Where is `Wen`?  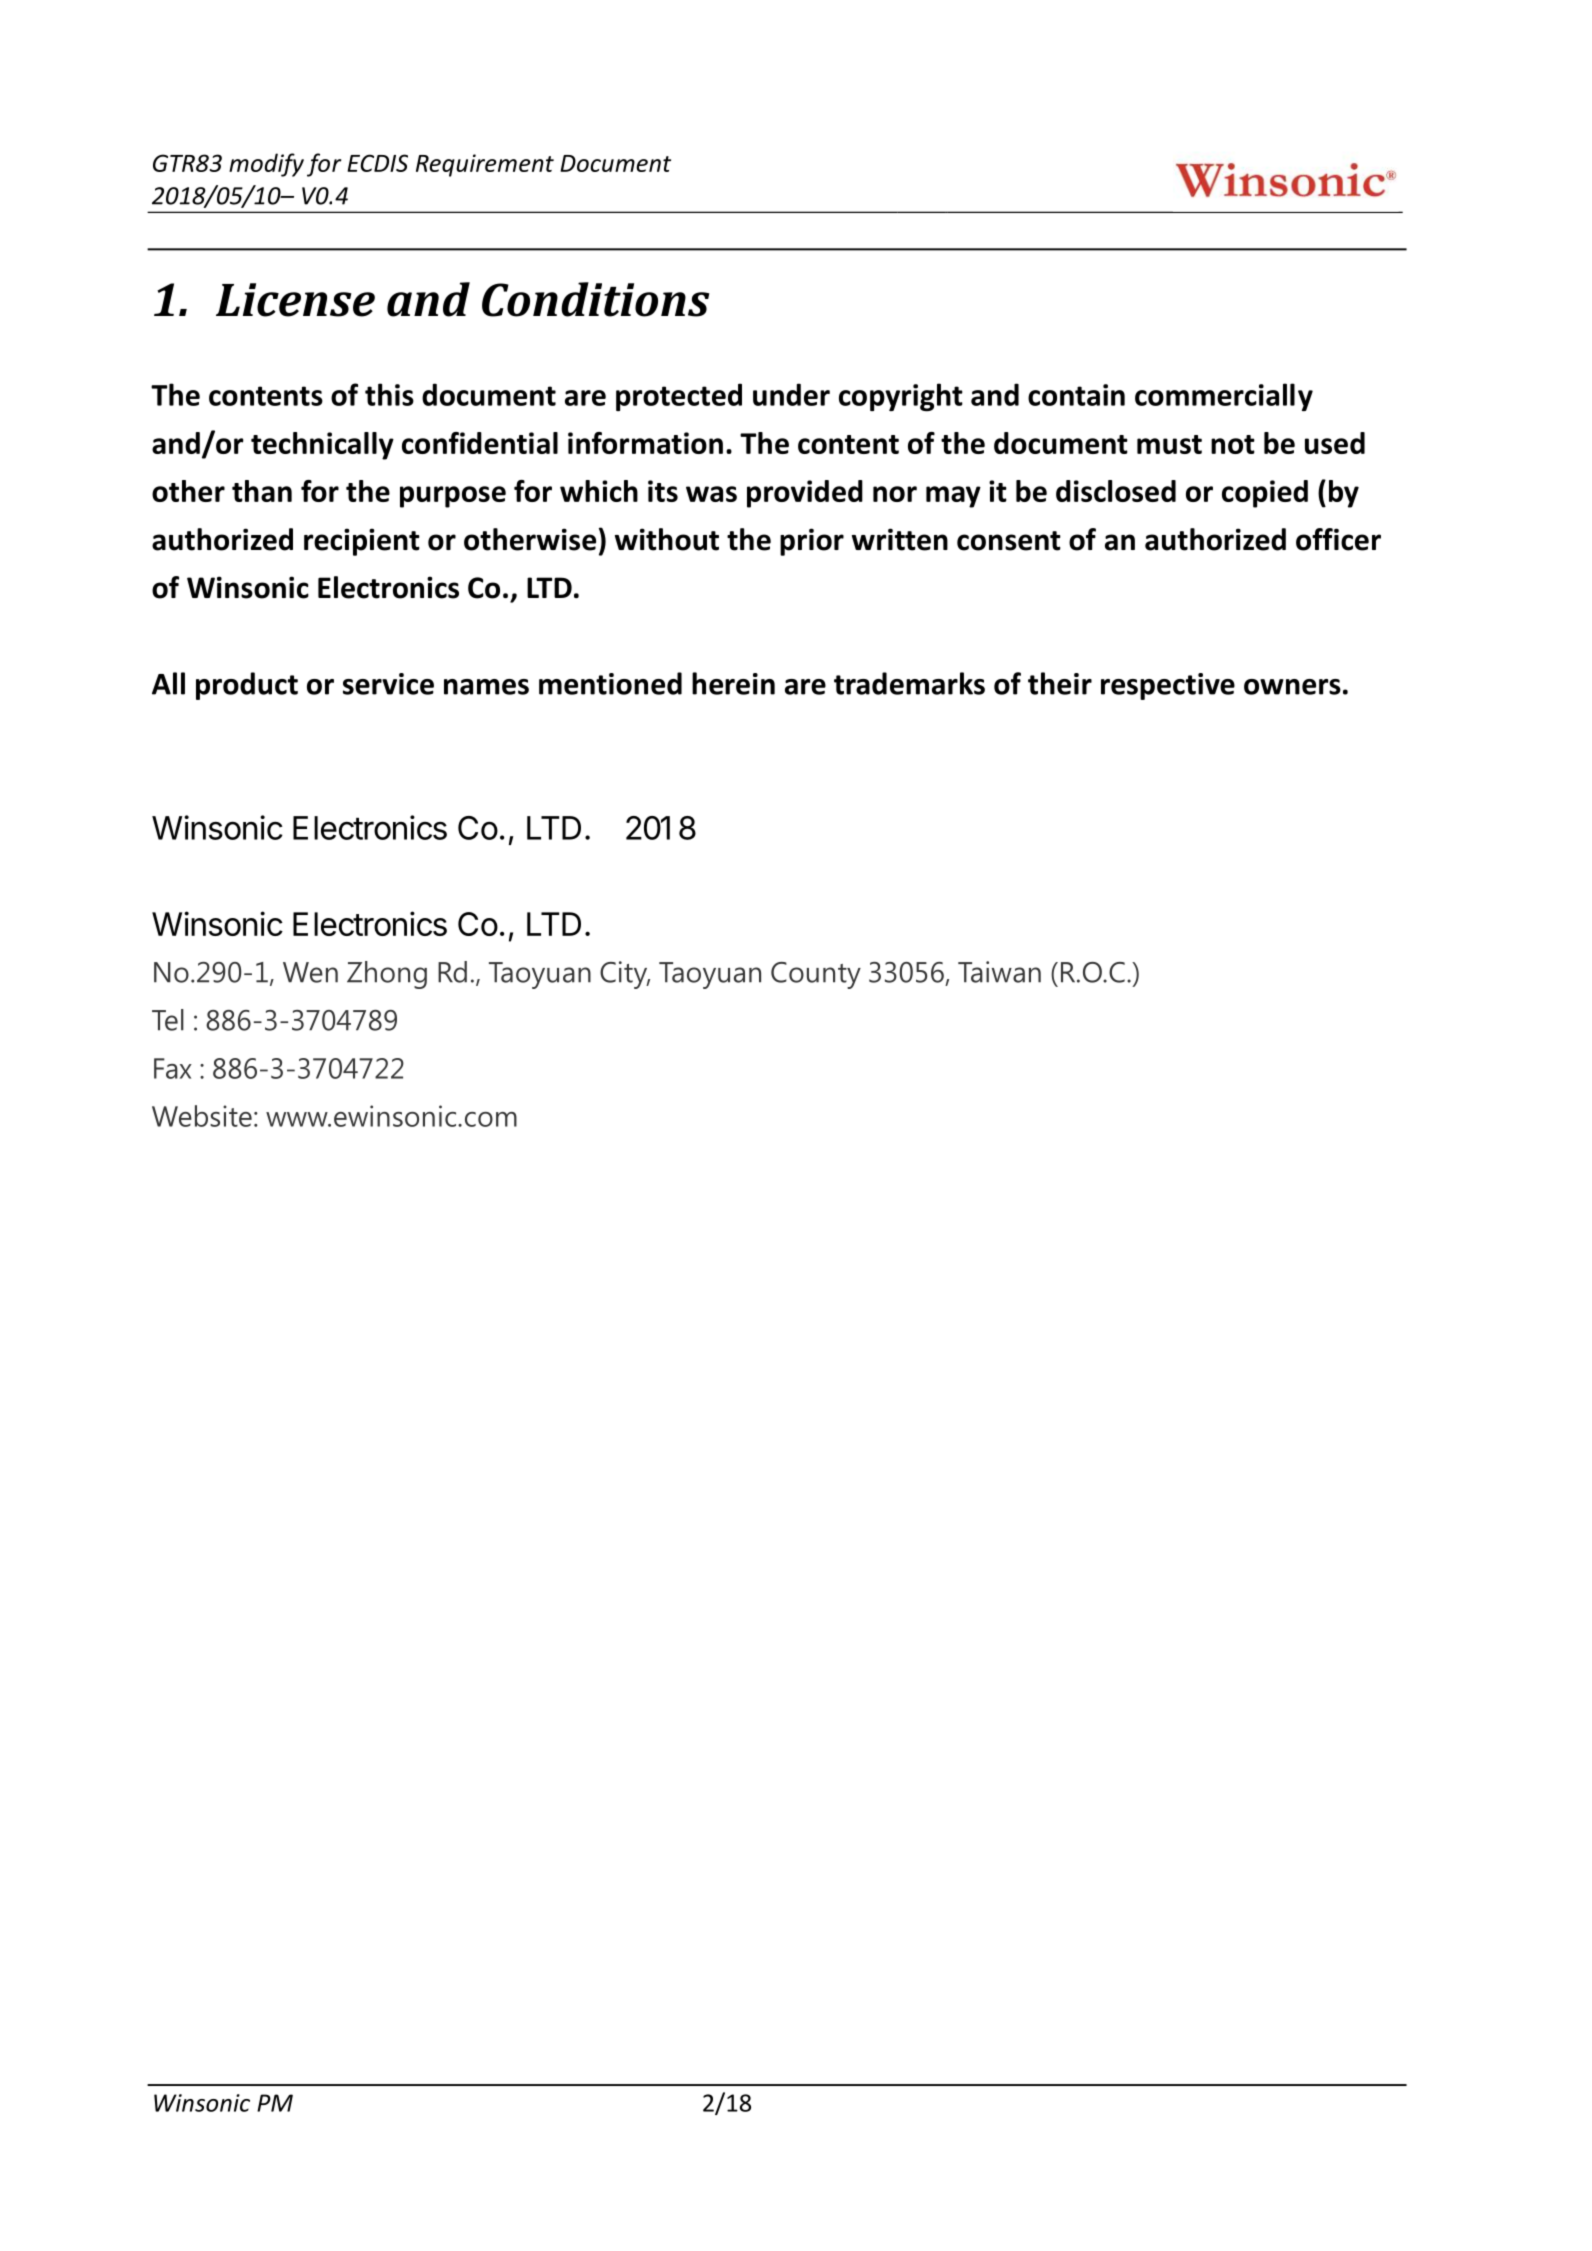
Wen is located at coordinates (310, 972).
